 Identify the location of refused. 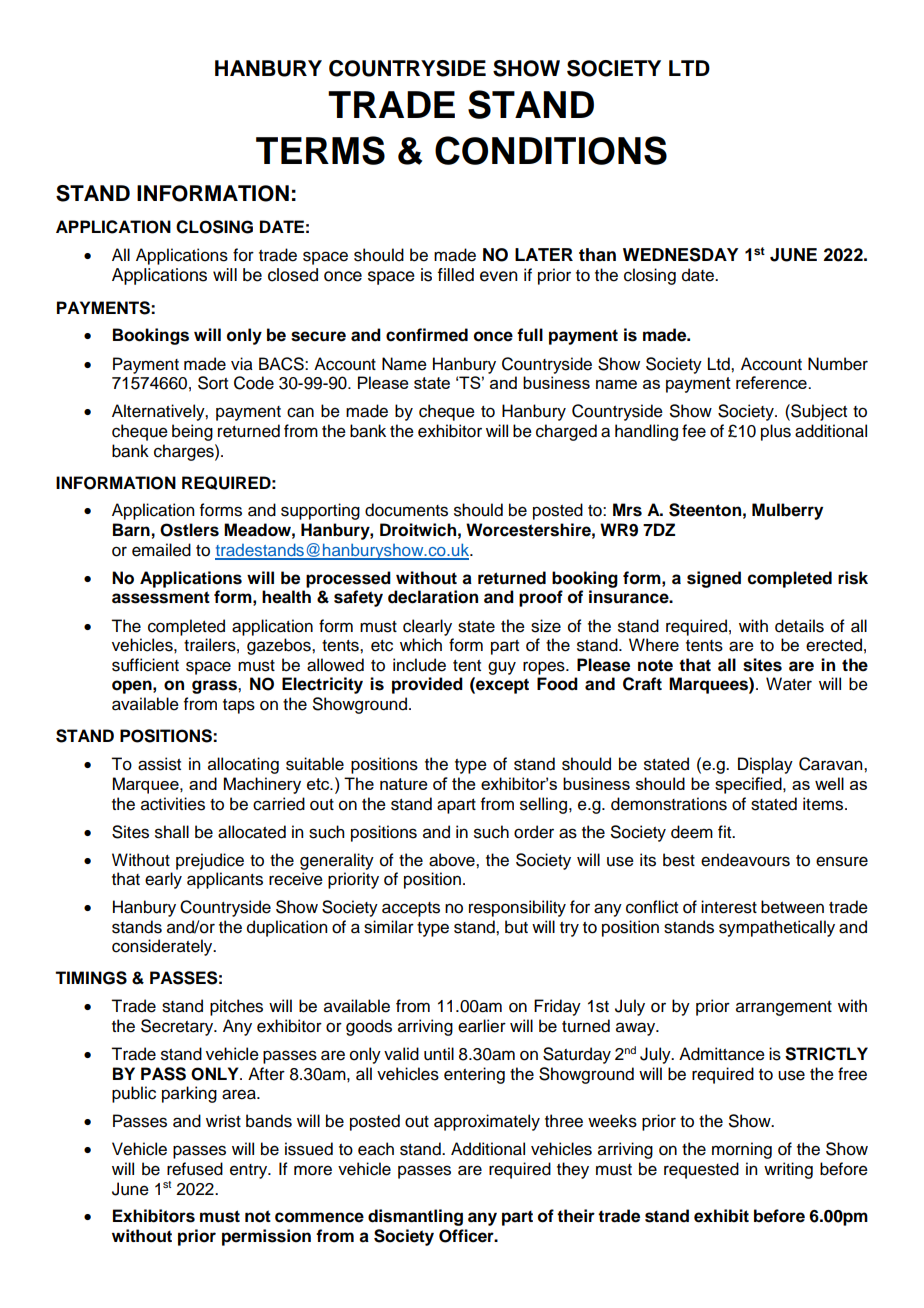
(195, 1169).
